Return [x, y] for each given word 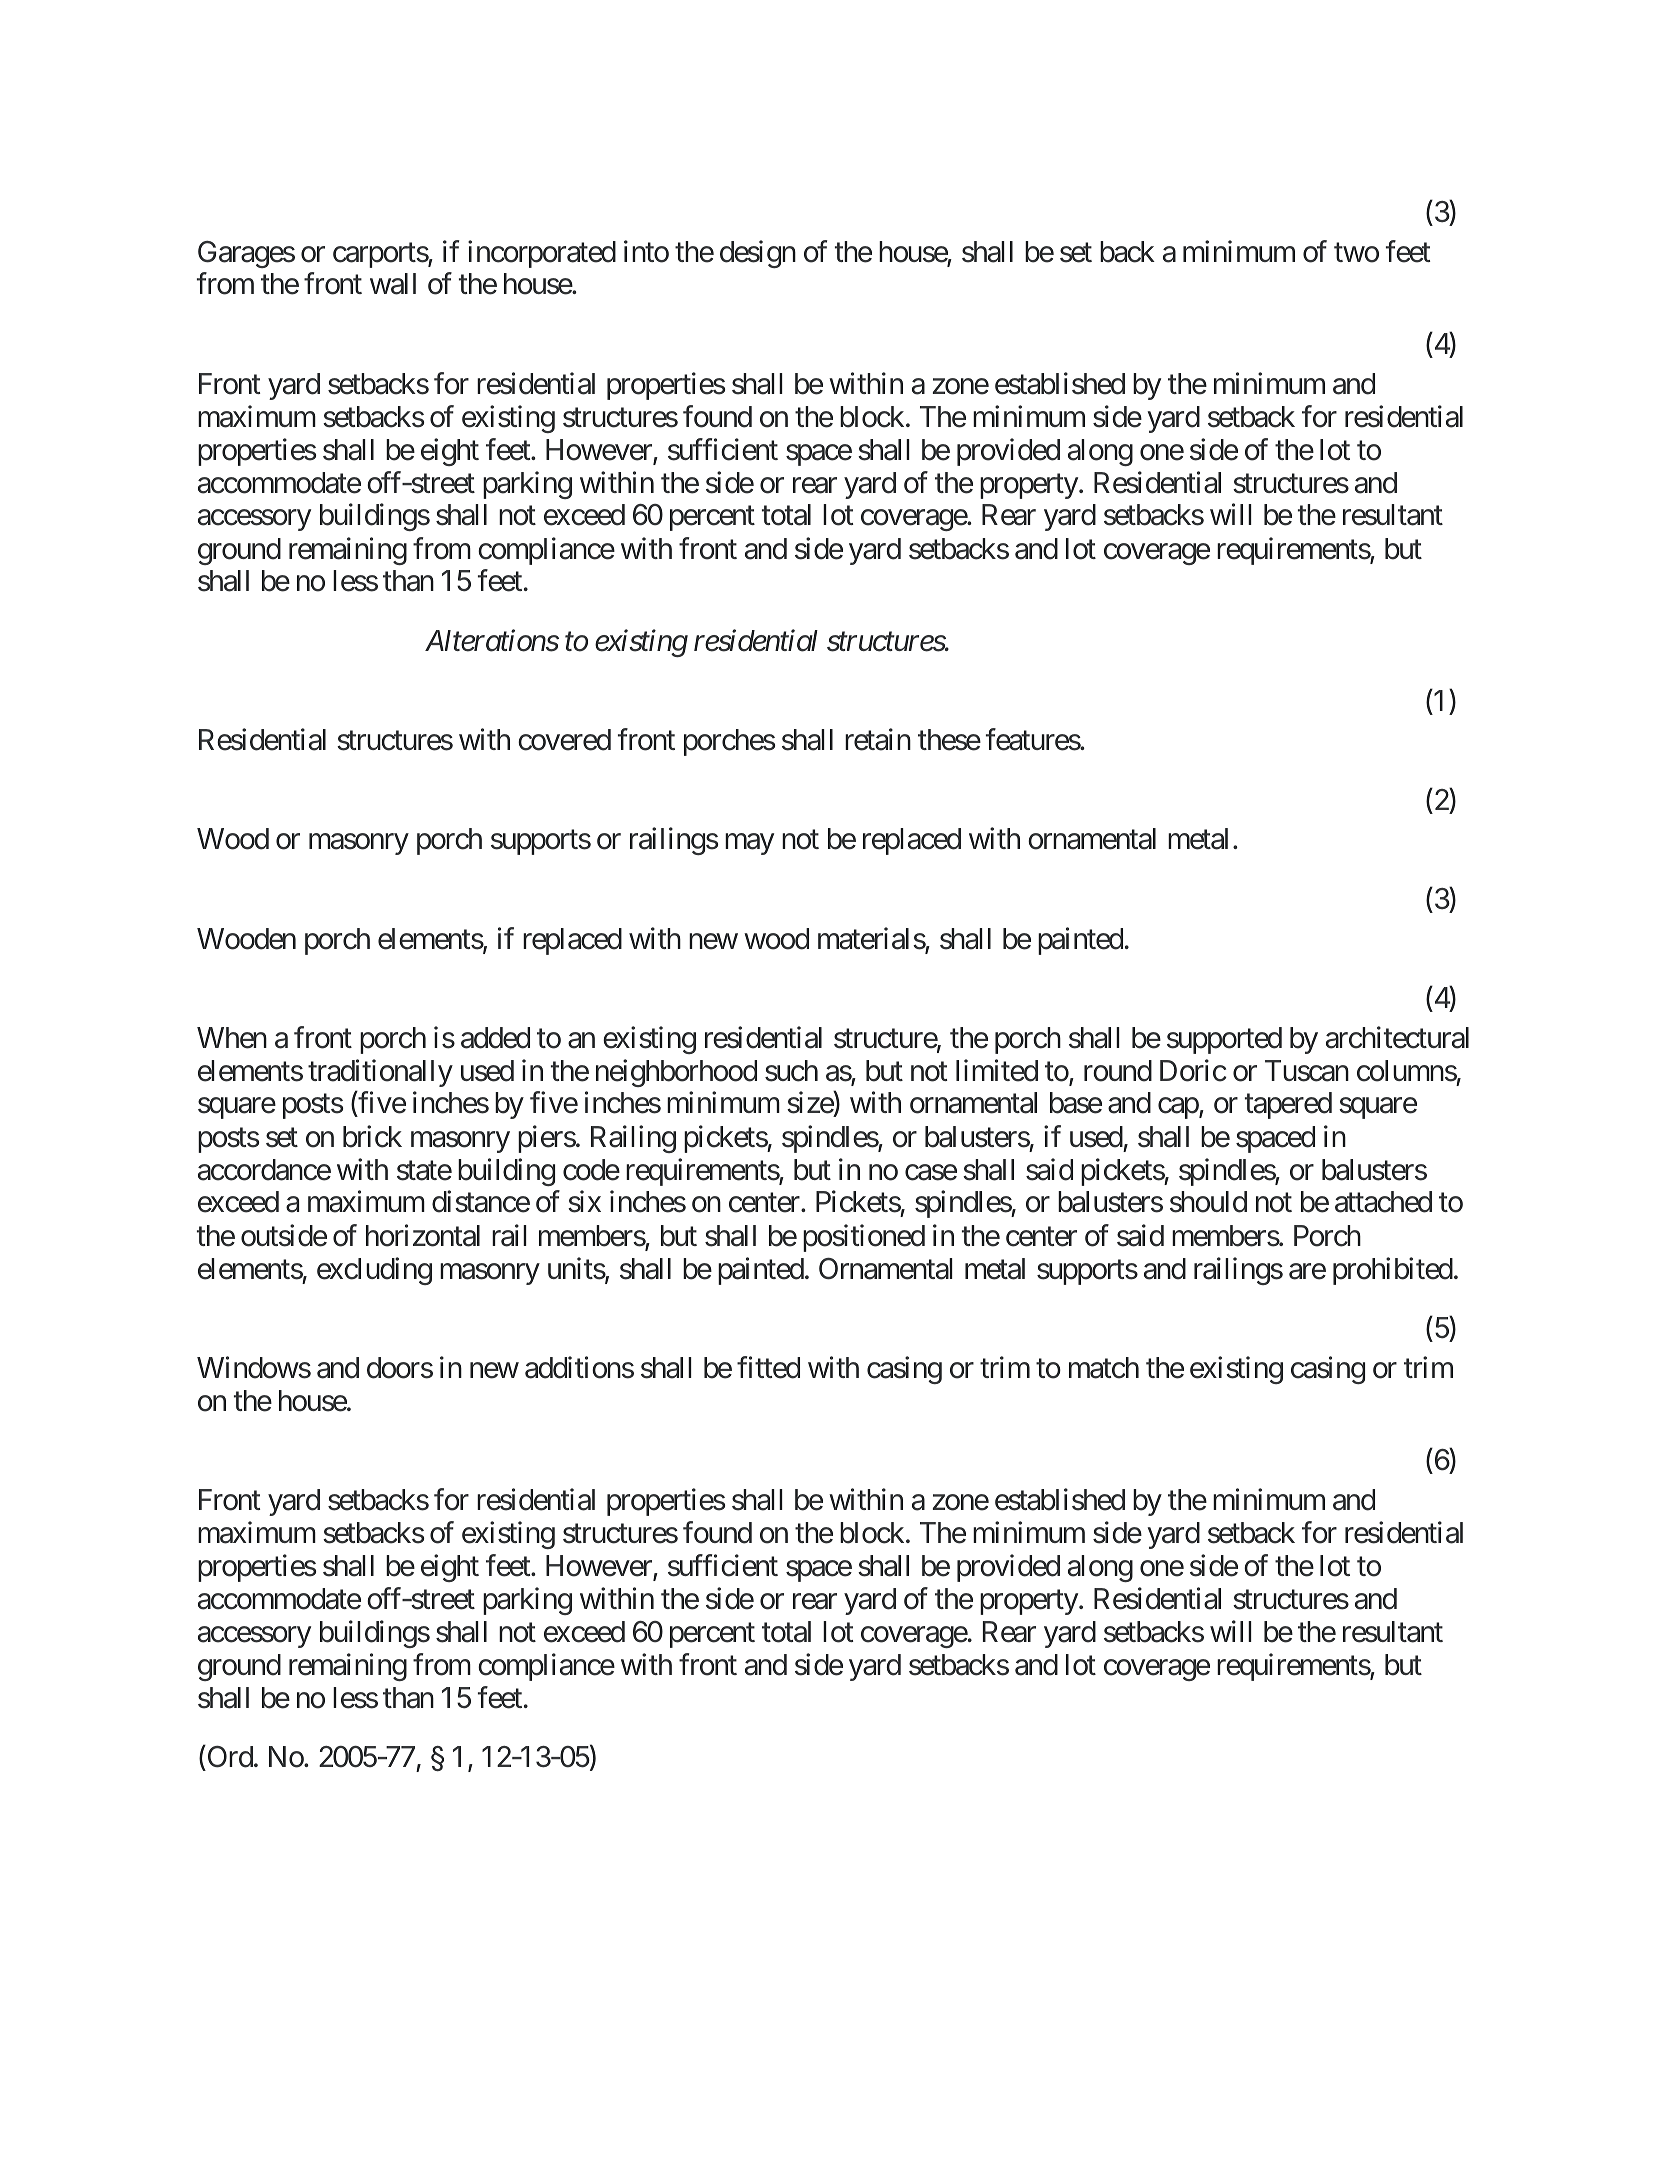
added [495, 1038]
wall [393, 284]
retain [878, 740]
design [758, 254]
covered [564, 740]
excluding [374, 1271]
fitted [768, 1367]
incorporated [542, 254]
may [749, 844]
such [791, 1071]
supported [1224, 1040]
